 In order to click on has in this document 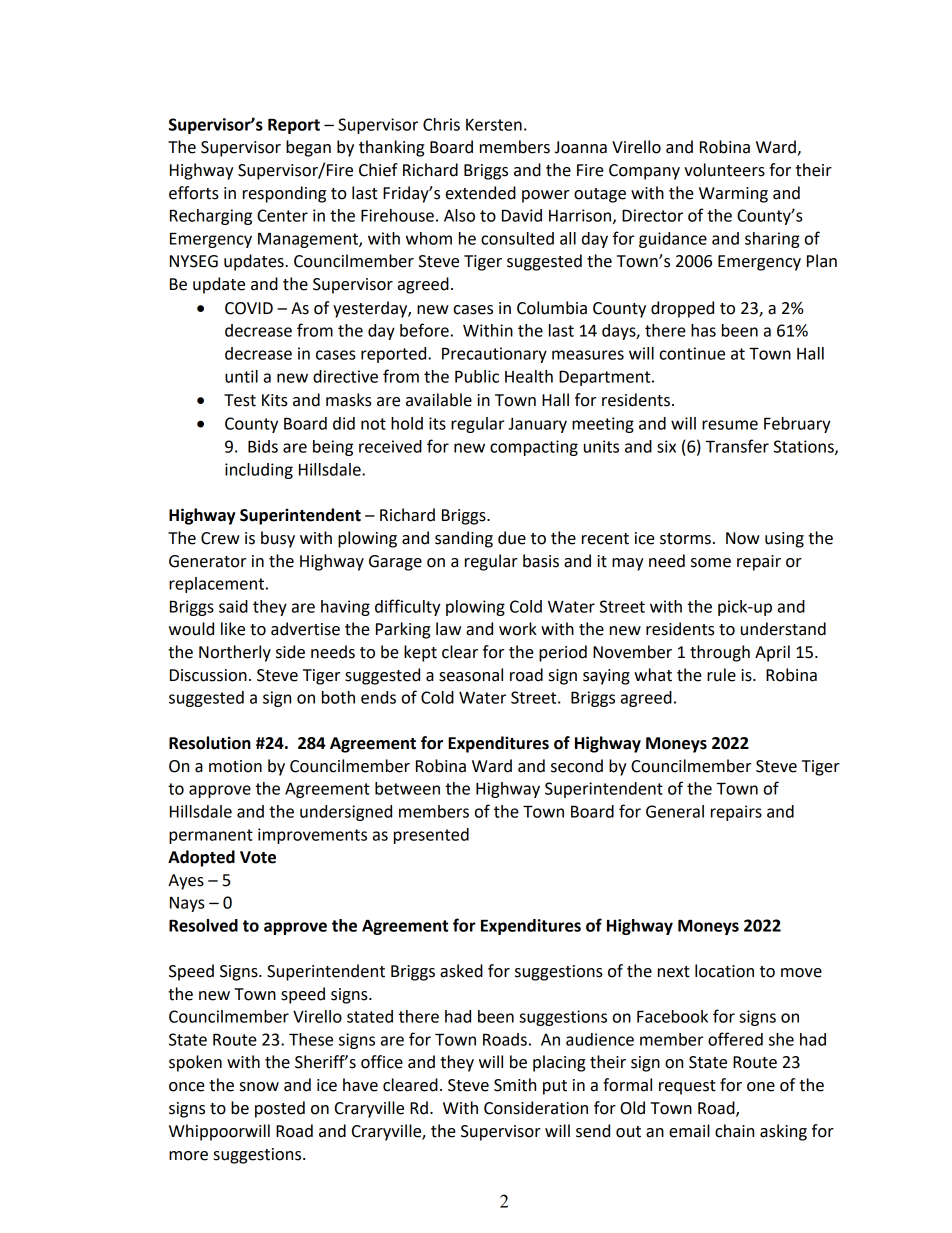, I will do `click(703, 330)`.
